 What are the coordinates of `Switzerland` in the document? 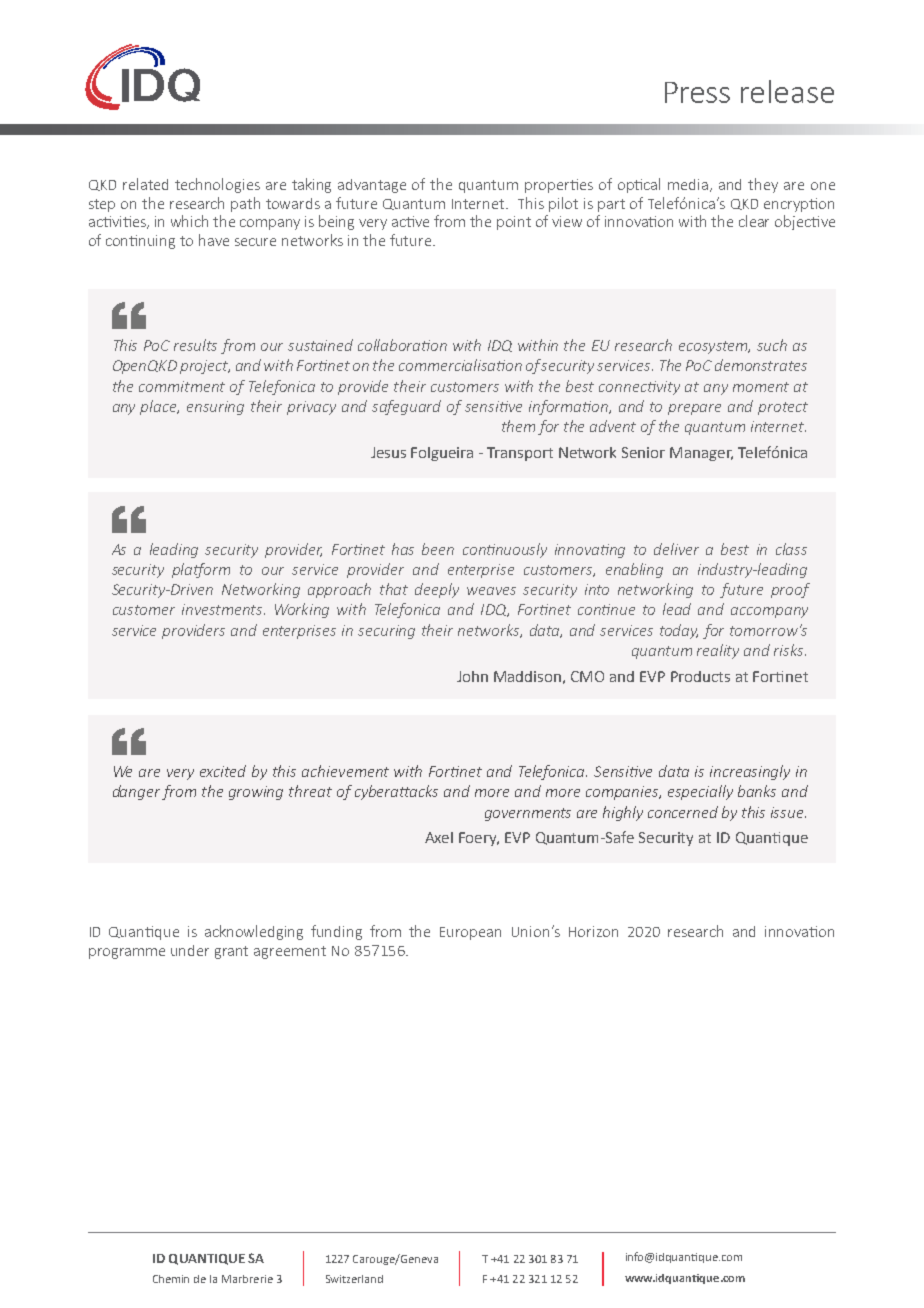 It's located at (354, 1279).
